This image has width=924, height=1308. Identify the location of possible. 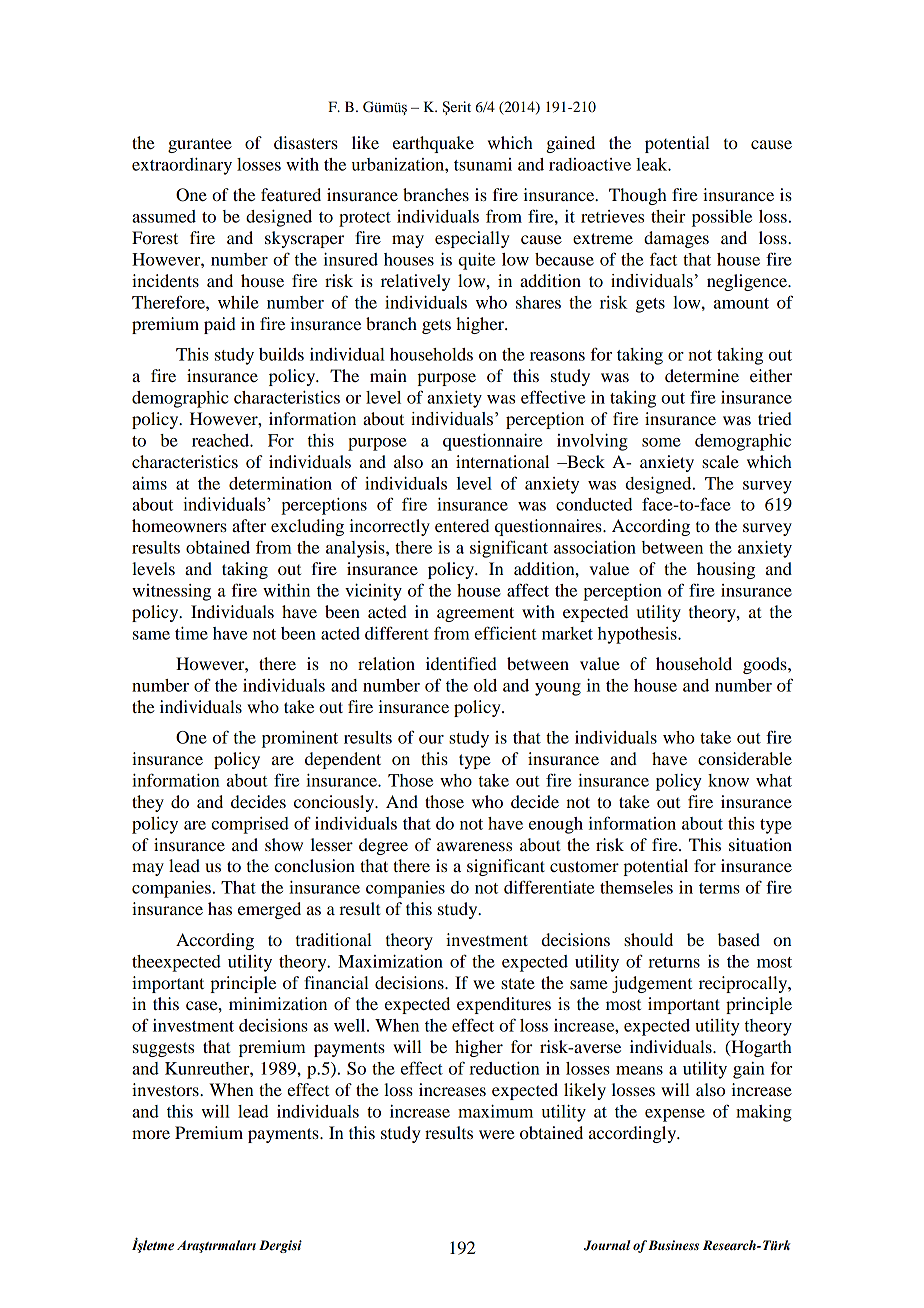
(722, 218).
